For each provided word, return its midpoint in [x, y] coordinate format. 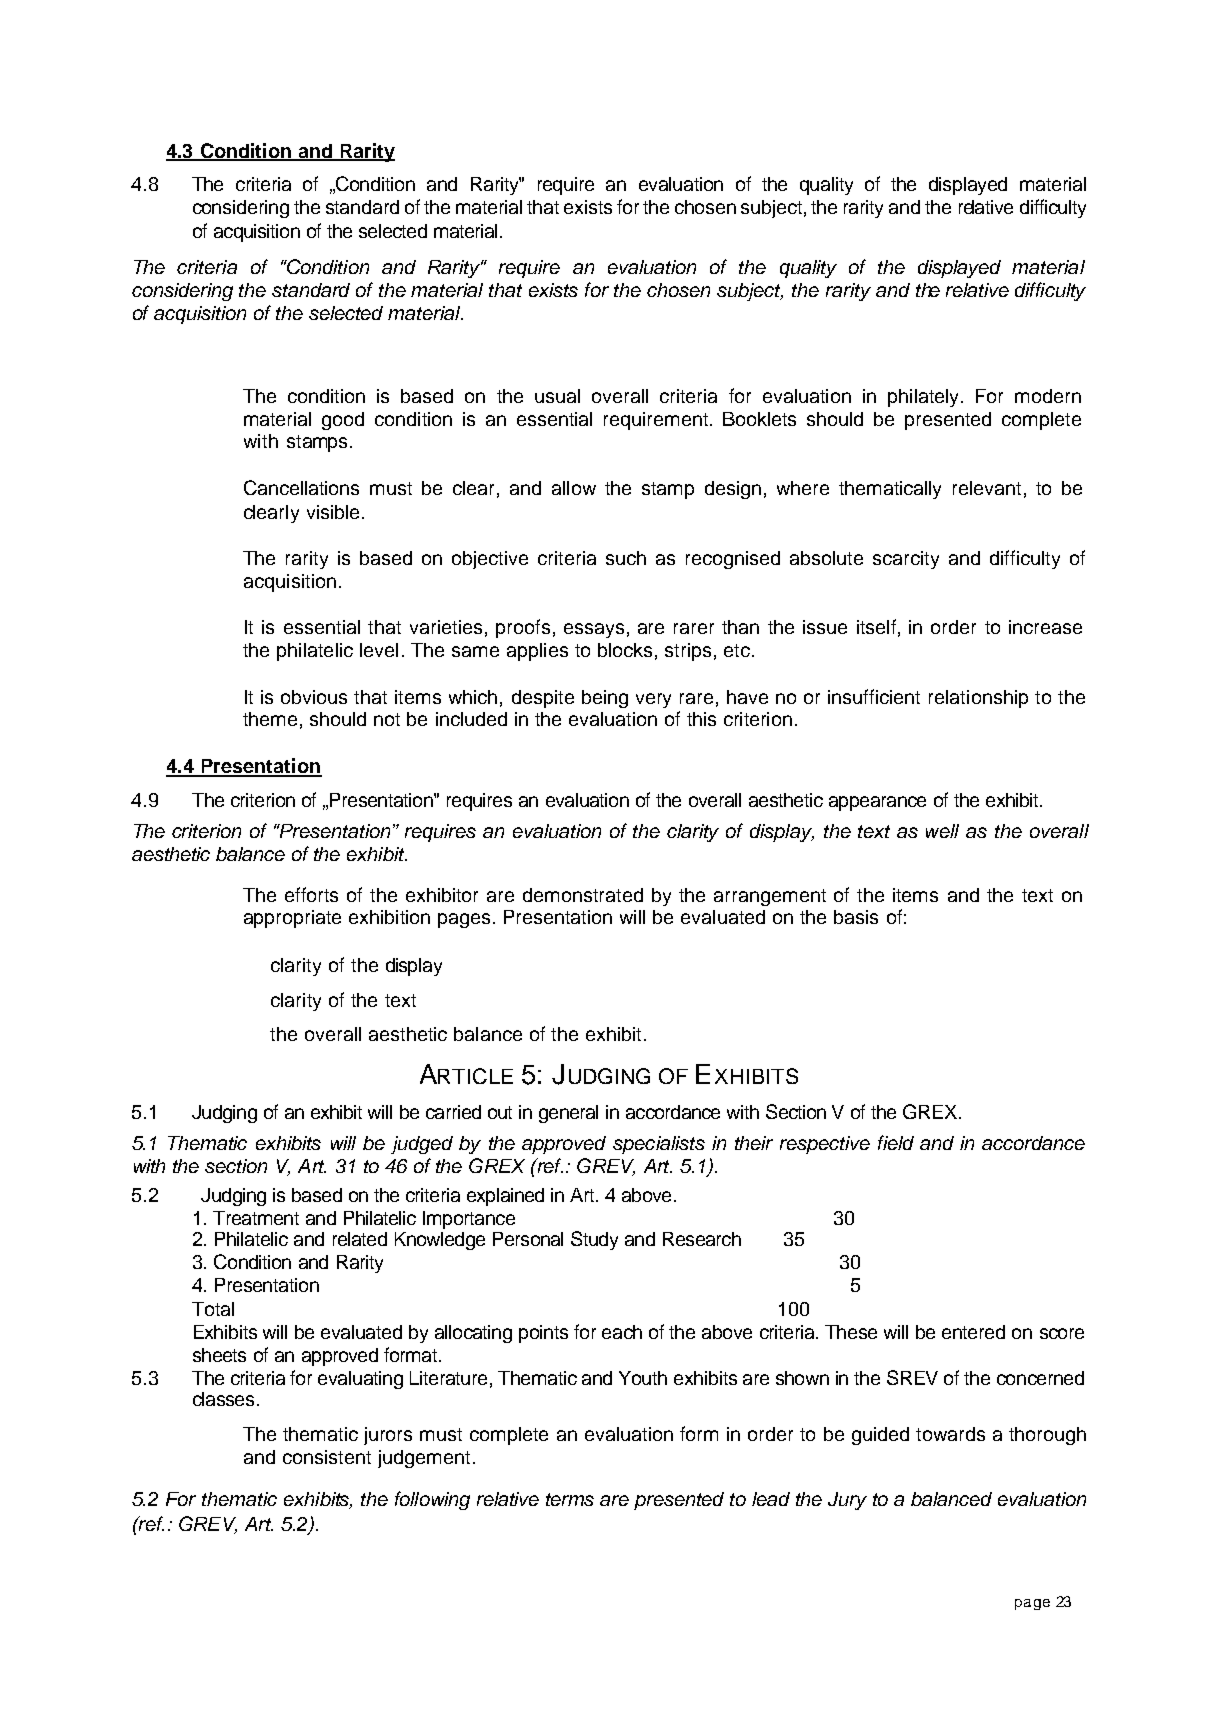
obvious [314, 697]
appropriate [292, 919]
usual [557, 396]
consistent [327, 1457]
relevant [987, 488]
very [653, 700]
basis [856, 917]
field [896, 1142]
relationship [978, 699]
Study [594, 1240]
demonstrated [583, 895]
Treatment [256, 1218]
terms [570, 1499]
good [343, 421]
